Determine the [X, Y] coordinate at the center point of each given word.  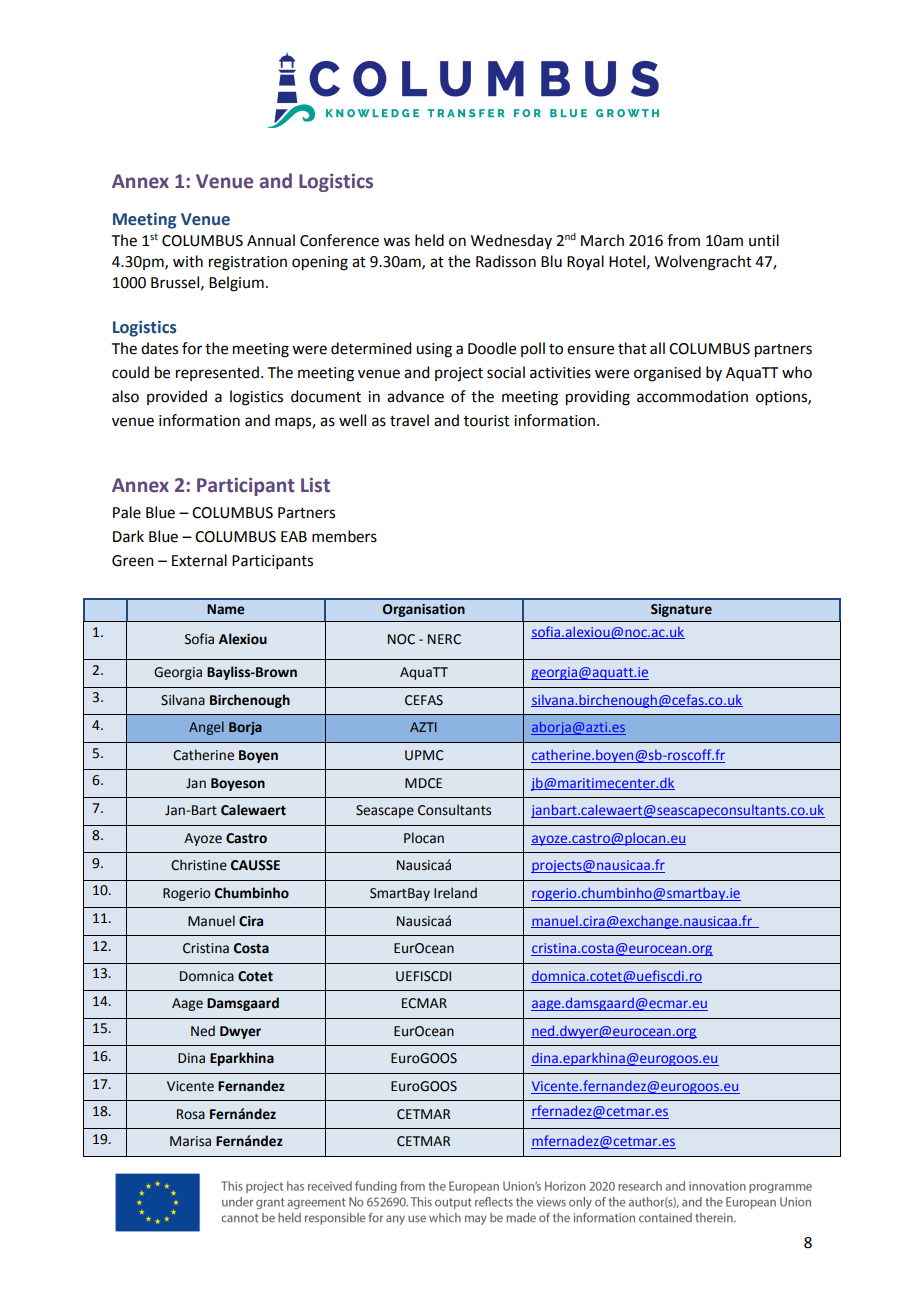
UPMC [424, 755]
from [683, 240]
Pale [127, 512]
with [188, 261]
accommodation [692, 396]
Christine [199, 865]
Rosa [191, 1114]
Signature [681, 610]
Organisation [424, 610]
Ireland [455, 893]
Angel [206, 728]
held [429, 240]
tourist [487, 421]
